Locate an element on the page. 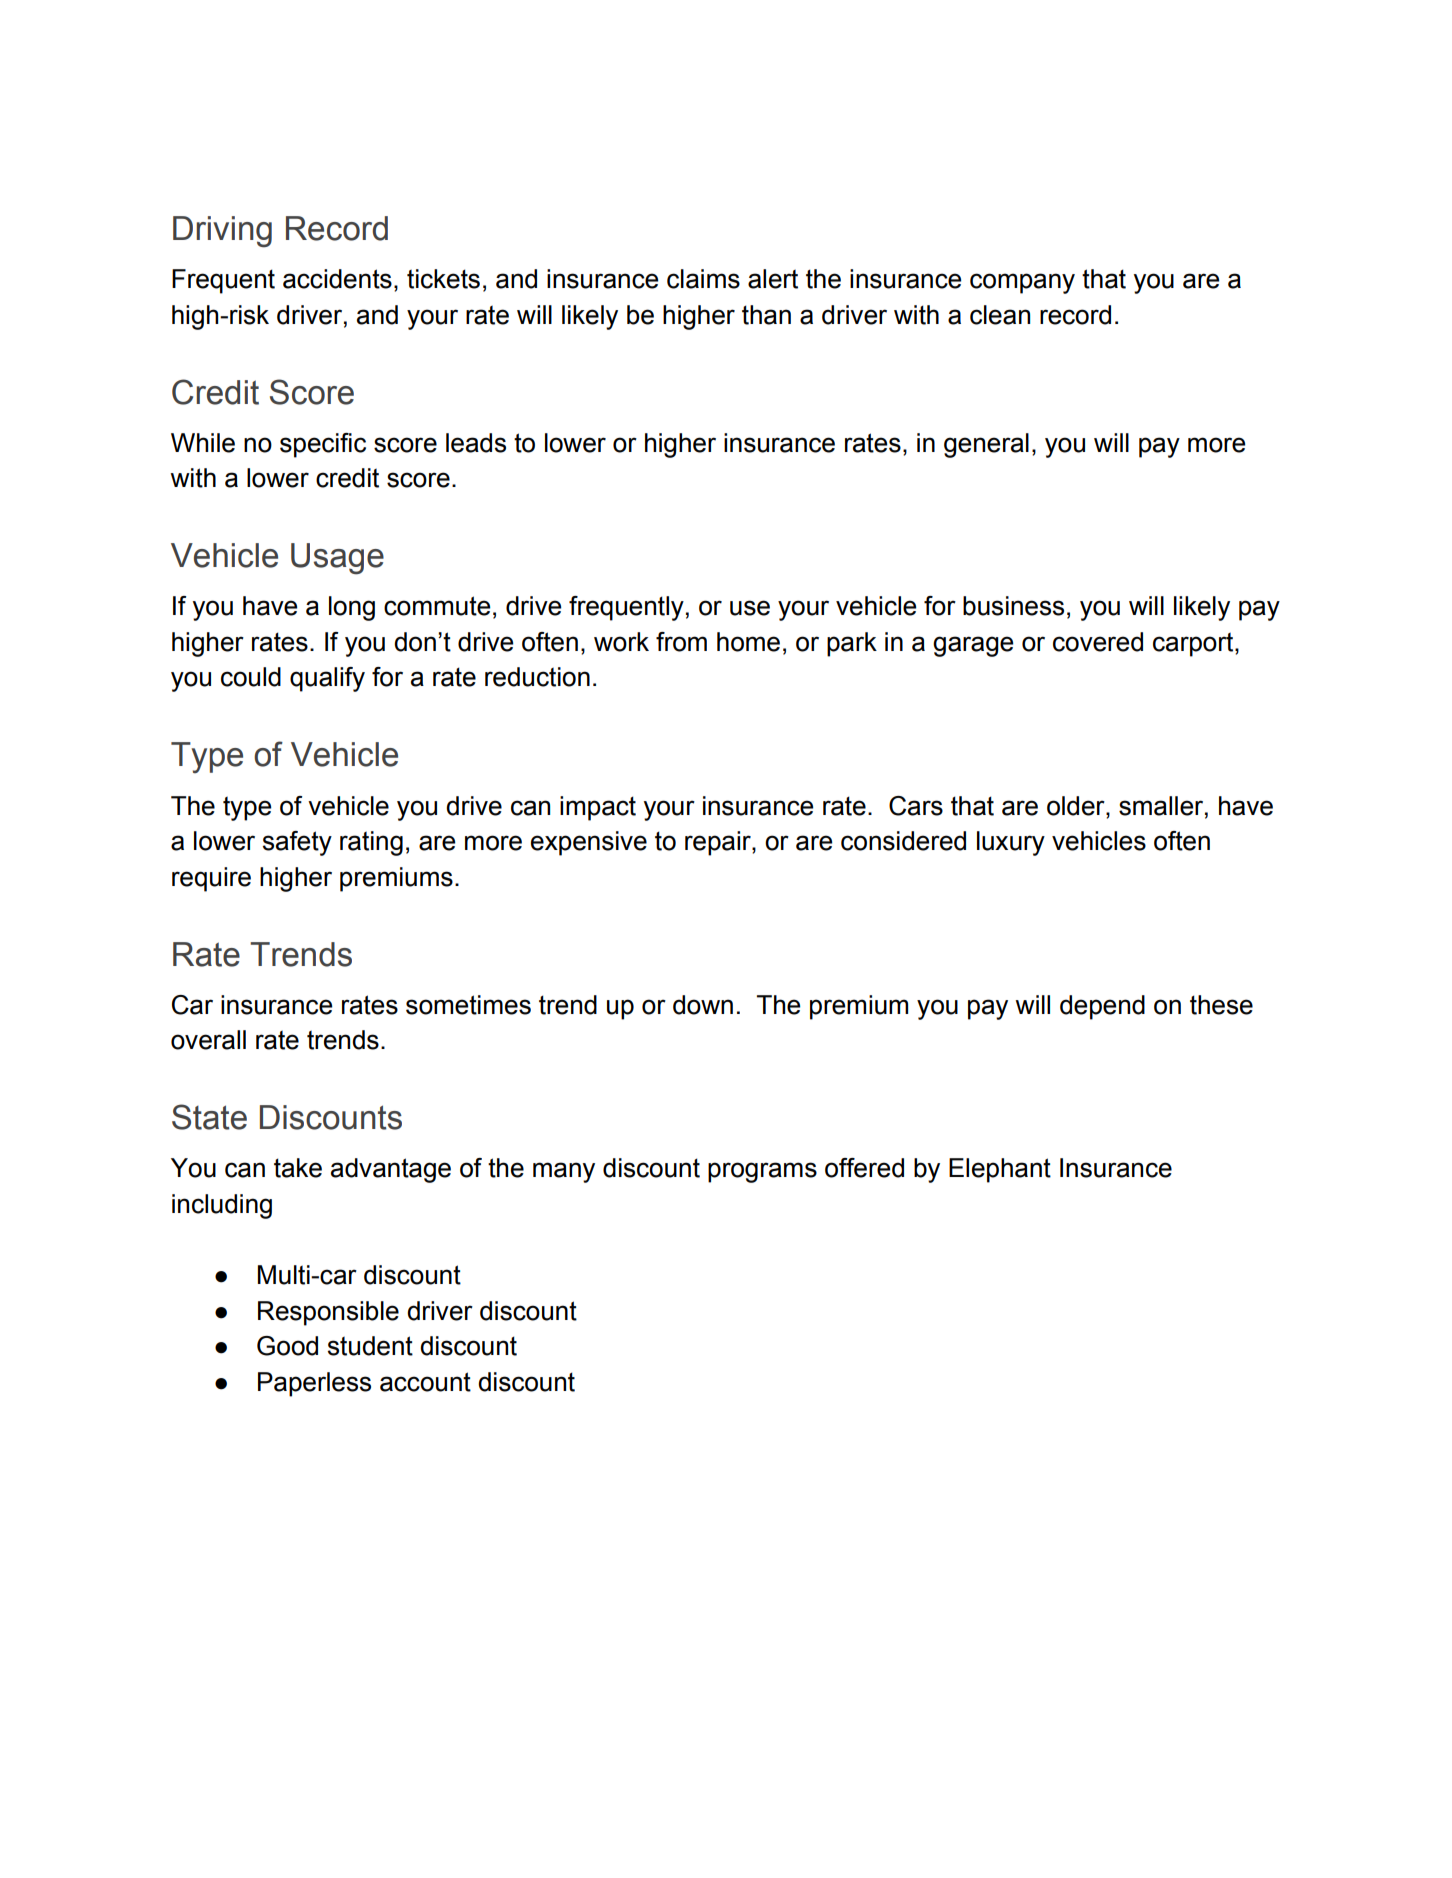 Image resolution: width=1452 pixels, height=1878 pixels. from is located at coordinates (681, 642).
